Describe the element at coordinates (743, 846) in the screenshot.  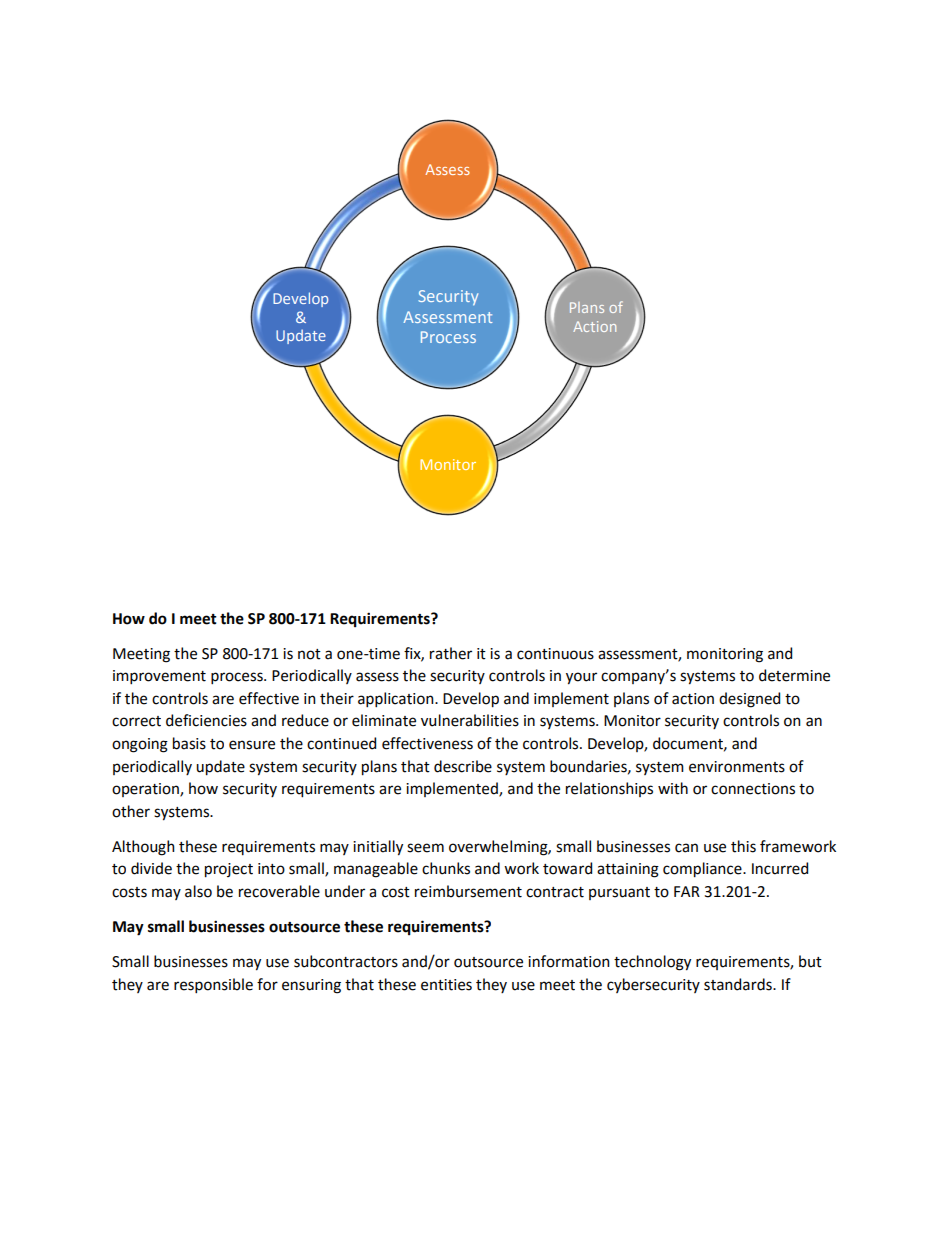
I see `this` at that location.
